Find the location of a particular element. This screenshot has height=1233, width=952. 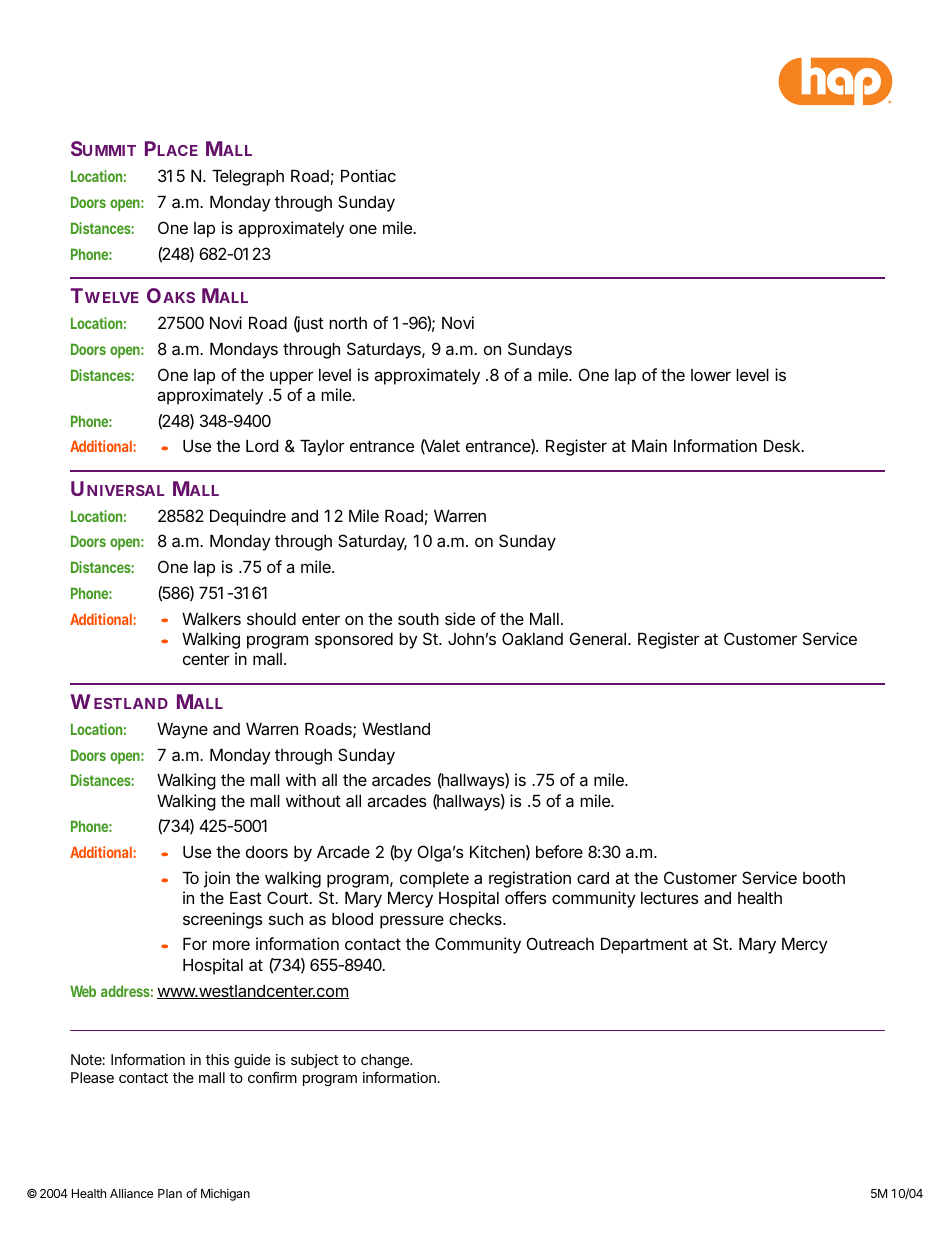

south is located at coordinates (418, 619).
